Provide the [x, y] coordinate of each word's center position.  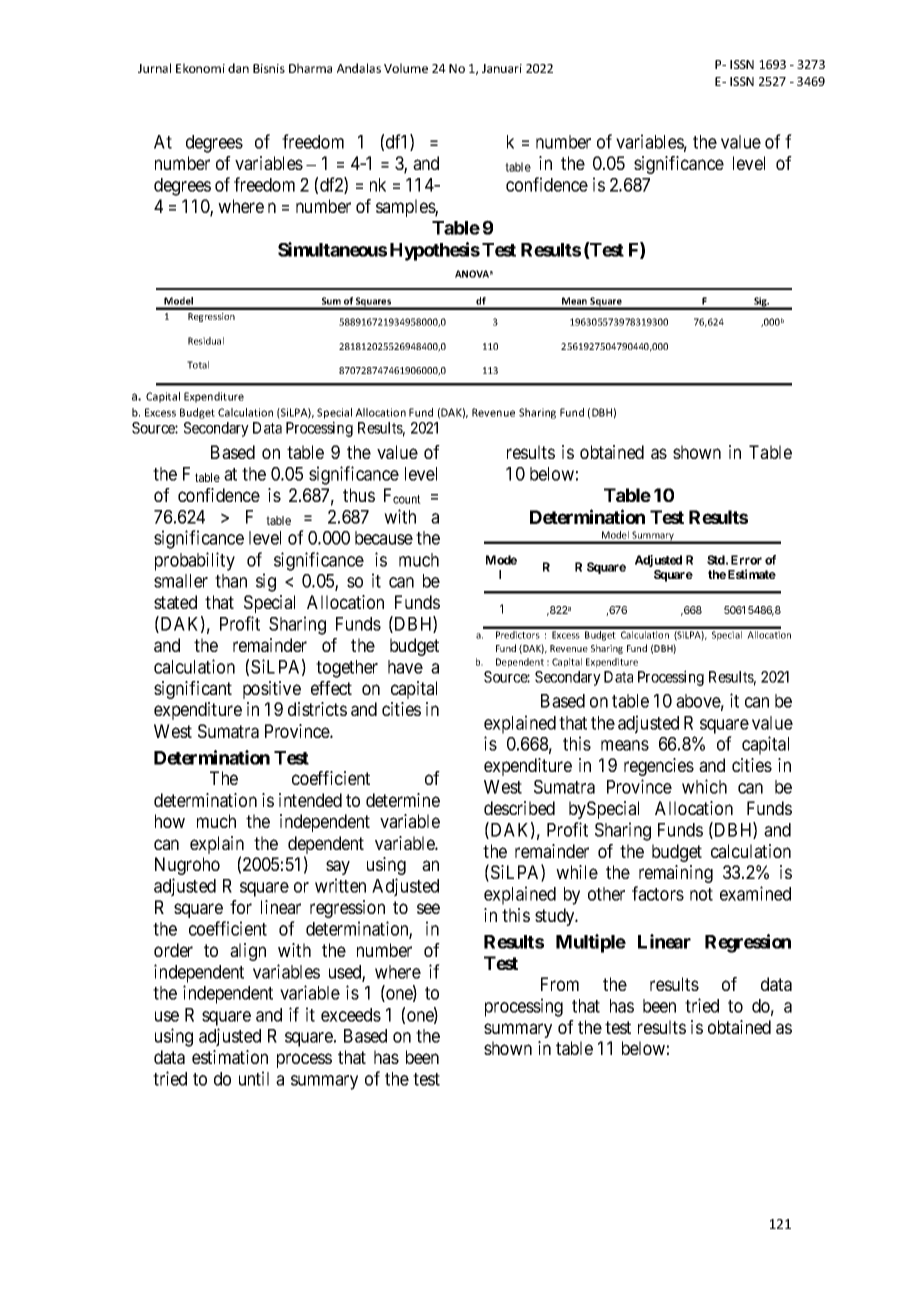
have [405, 667]
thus [359, 495]
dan [238, 68]
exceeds [351, 1015]
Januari [502, 68]
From [560, 984]
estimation [230, 1057]
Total [198, 365]
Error [746, 560]
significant [193, 690]
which [704, 786]
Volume [406, 68]
